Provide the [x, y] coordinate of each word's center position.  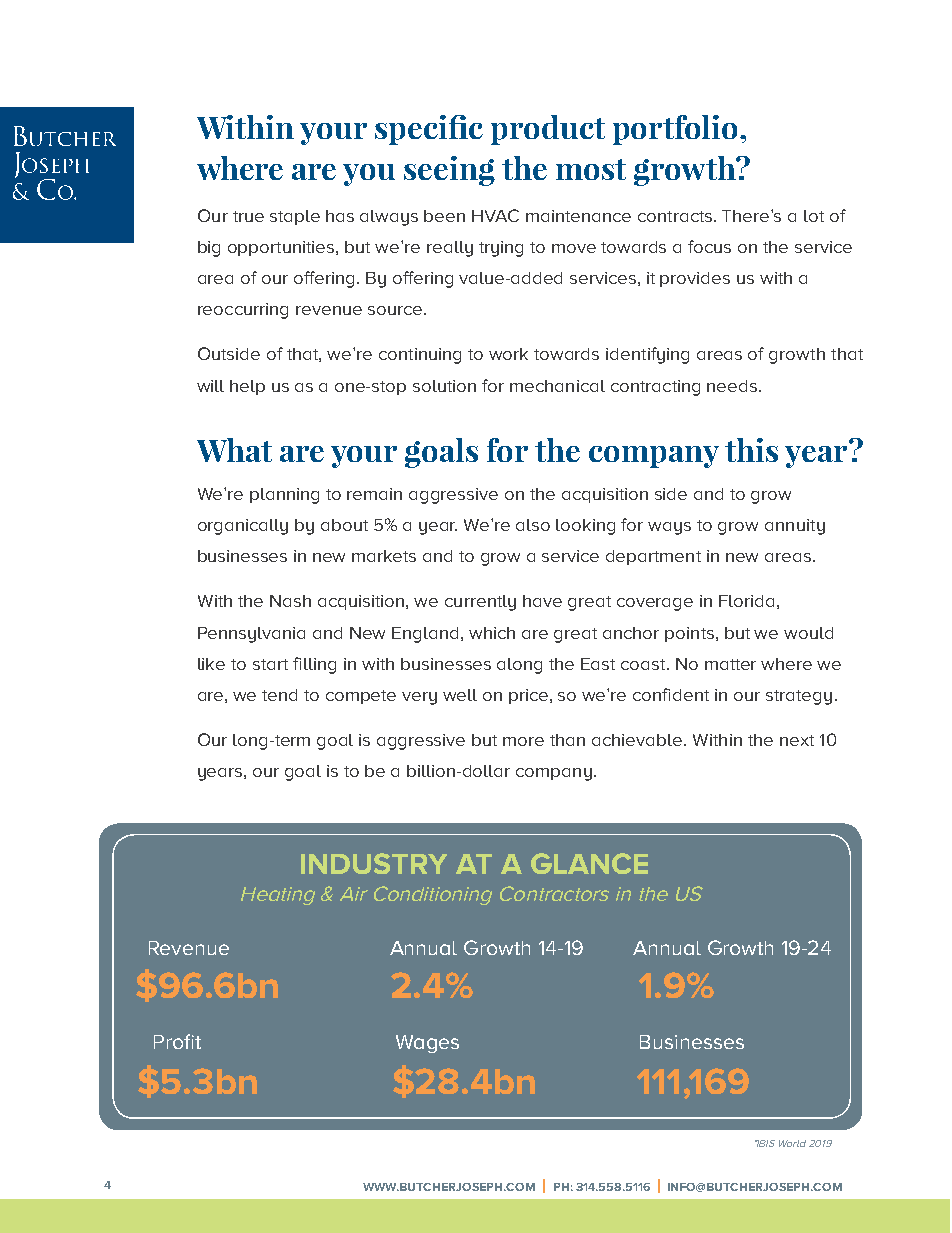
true [248, 216]
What [234, 450]
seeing [449, 171]
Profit [177, 1041]
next [797, 740]
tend [279, 695]
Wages [427, 1044]
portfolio [675, 130]
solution [444, 386]
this [751, 450]
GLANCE [589, 863]
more [523, 741]
